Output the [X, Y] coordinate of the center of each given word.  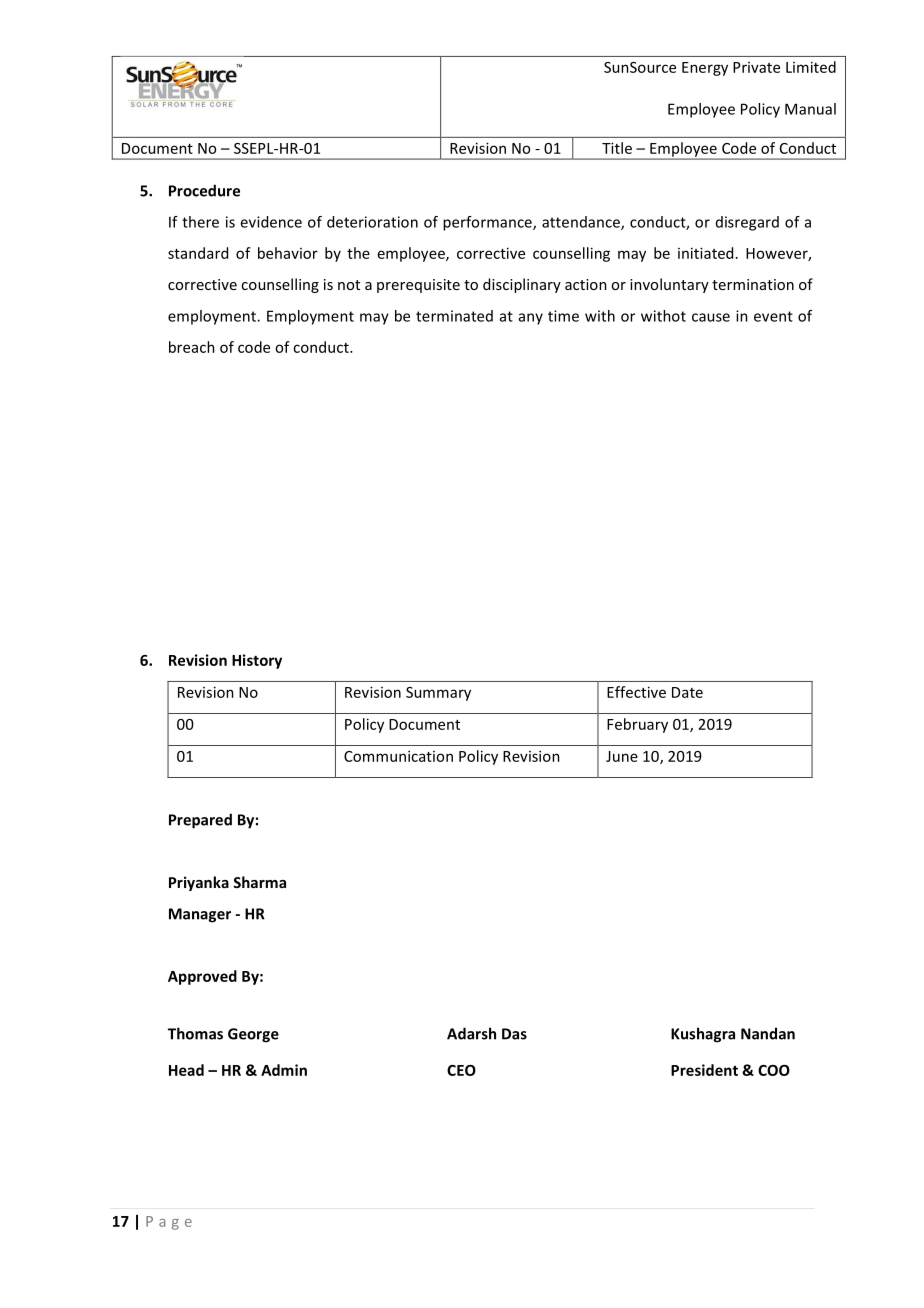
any [531, 319]
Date [687, 692]
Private [756, 67]
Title [617, 148]
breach [192, 347]
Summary [438, 694]
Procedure [204, 190]
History [257, 661]
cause [711, 317]
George [253, 1035]
